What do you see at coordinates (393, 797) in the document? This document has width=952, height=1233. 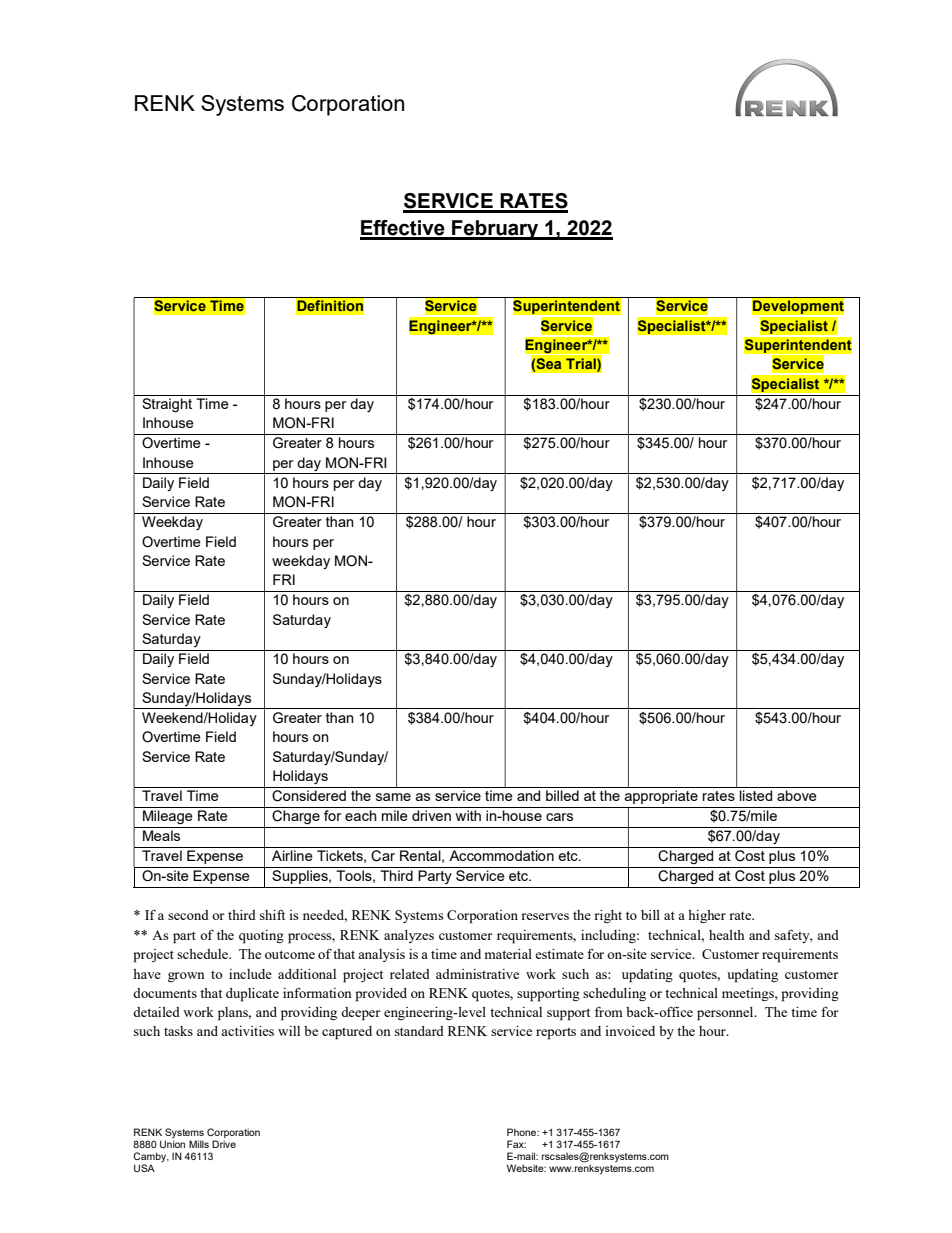 I see `same` at bounding box center [393, 797].
